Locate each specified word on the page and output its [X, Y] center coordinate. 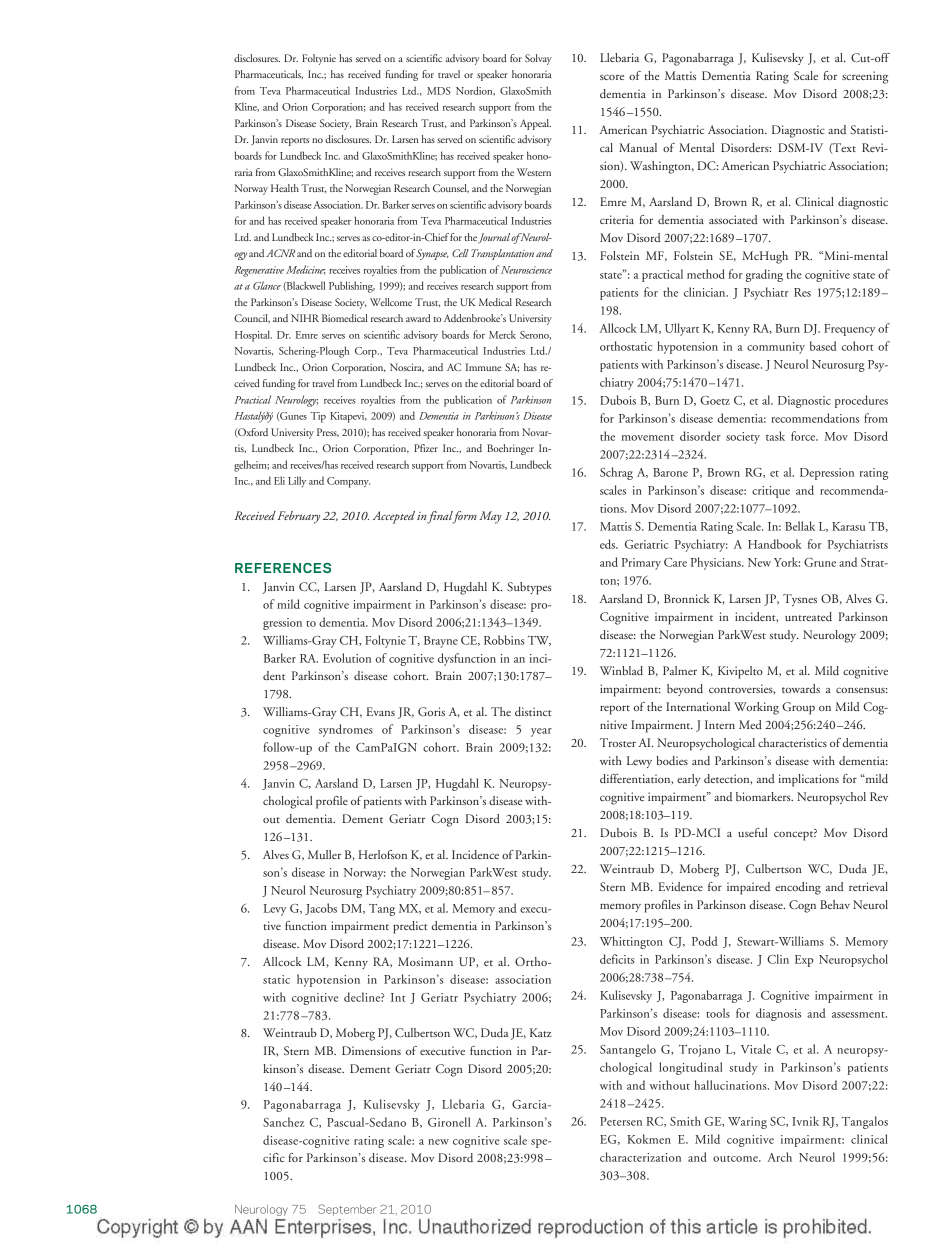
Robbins [504, 640]
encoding [798, 888]
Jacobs [321, 909]
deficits [617, 959]
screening [865, 77]
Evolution [347, 658]
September [347, 1210]
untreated [808, 616]
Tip [318, 417]
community [776, 348]
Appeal [535, 124]
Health [285, 188]
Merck [502, 334]
